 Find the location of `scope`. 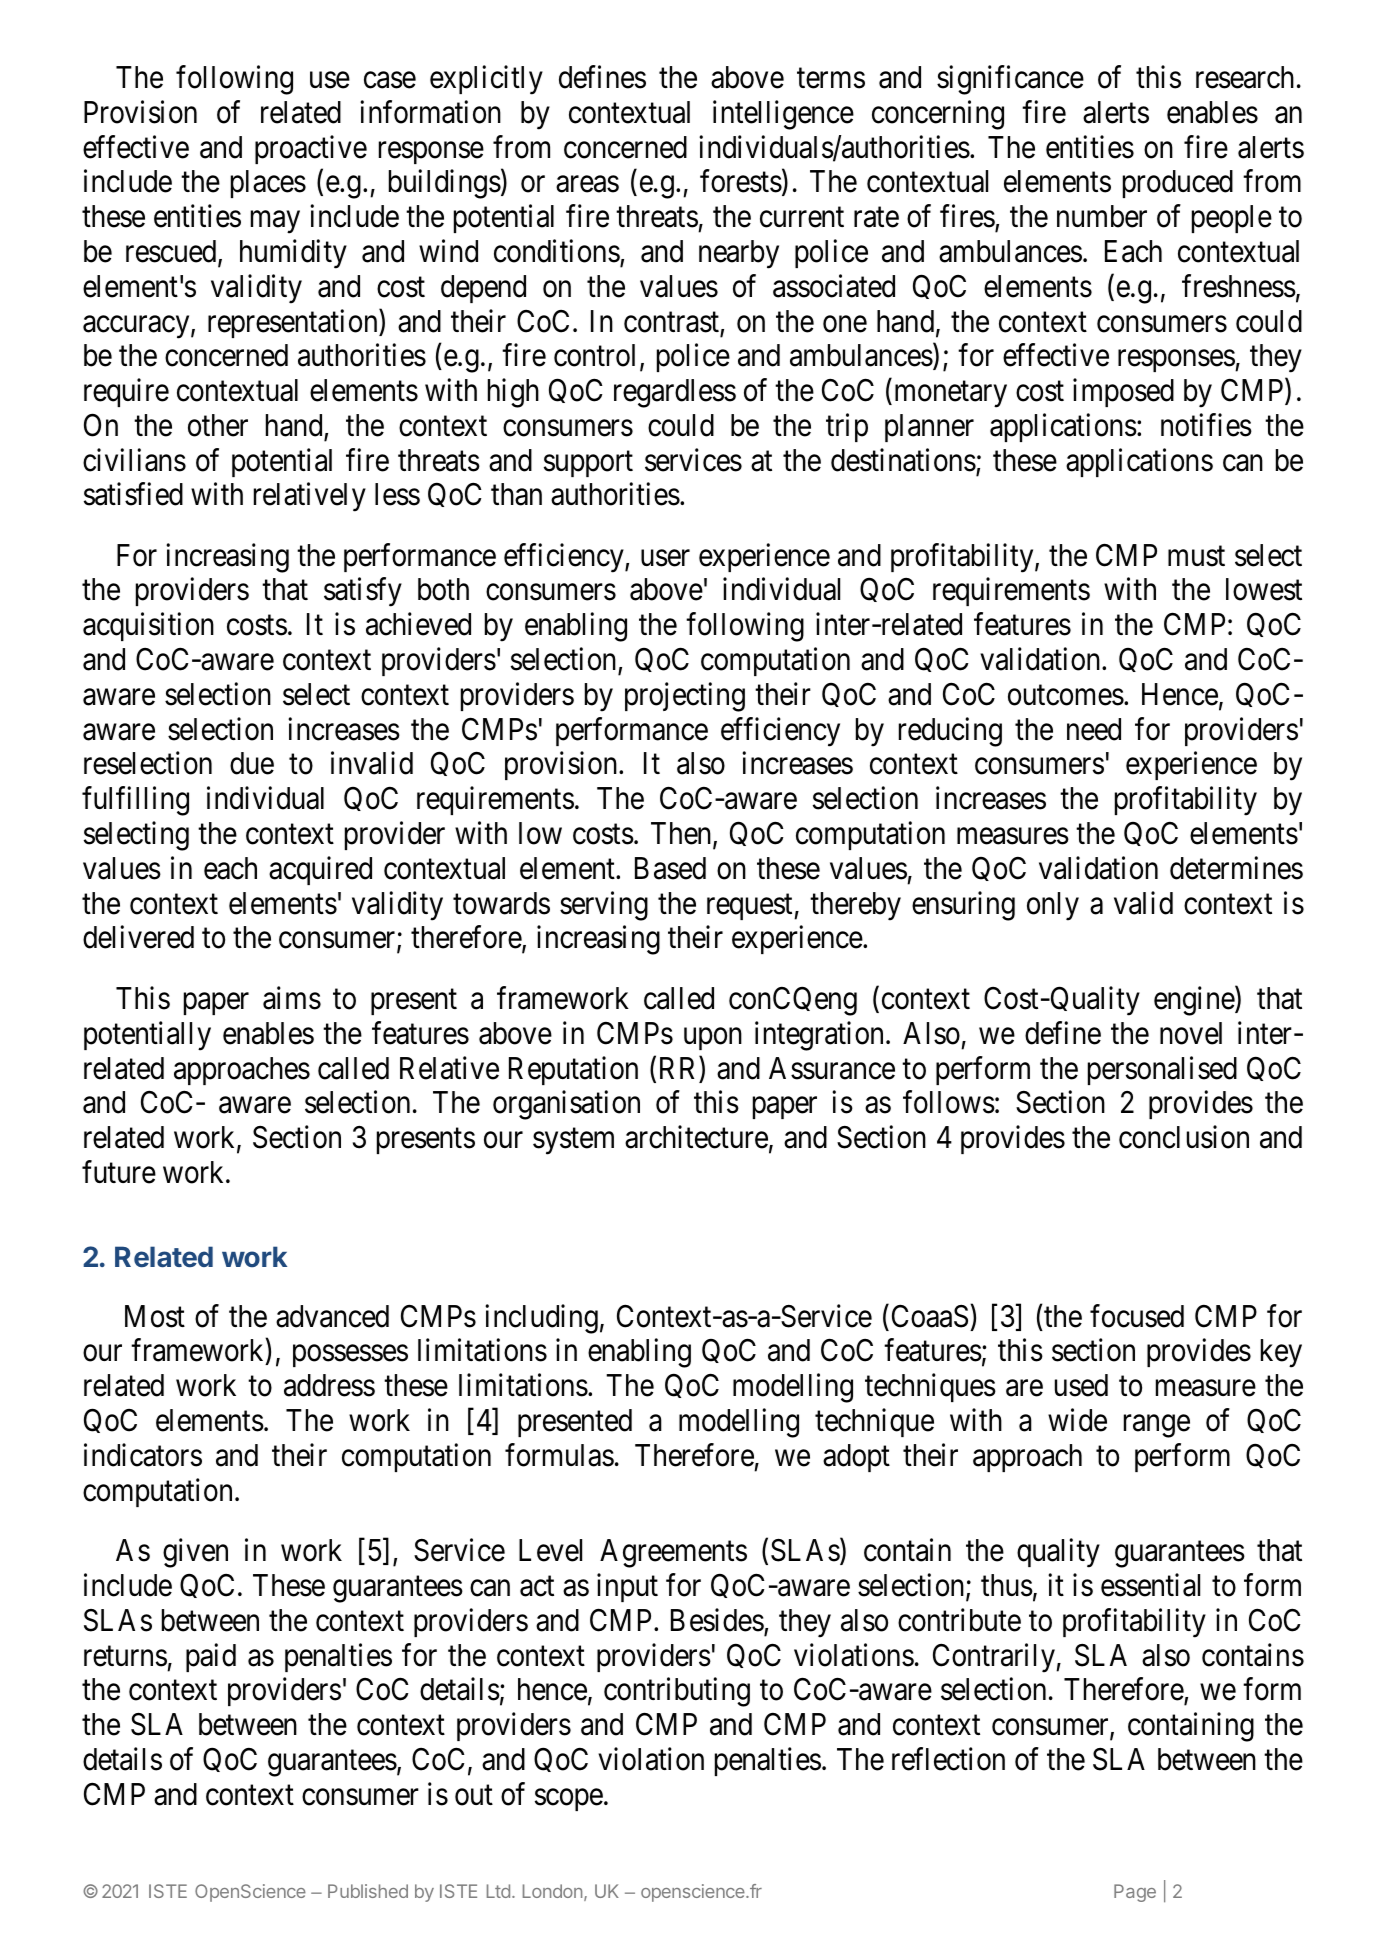

scope is located at coordinates (569, 1800).
